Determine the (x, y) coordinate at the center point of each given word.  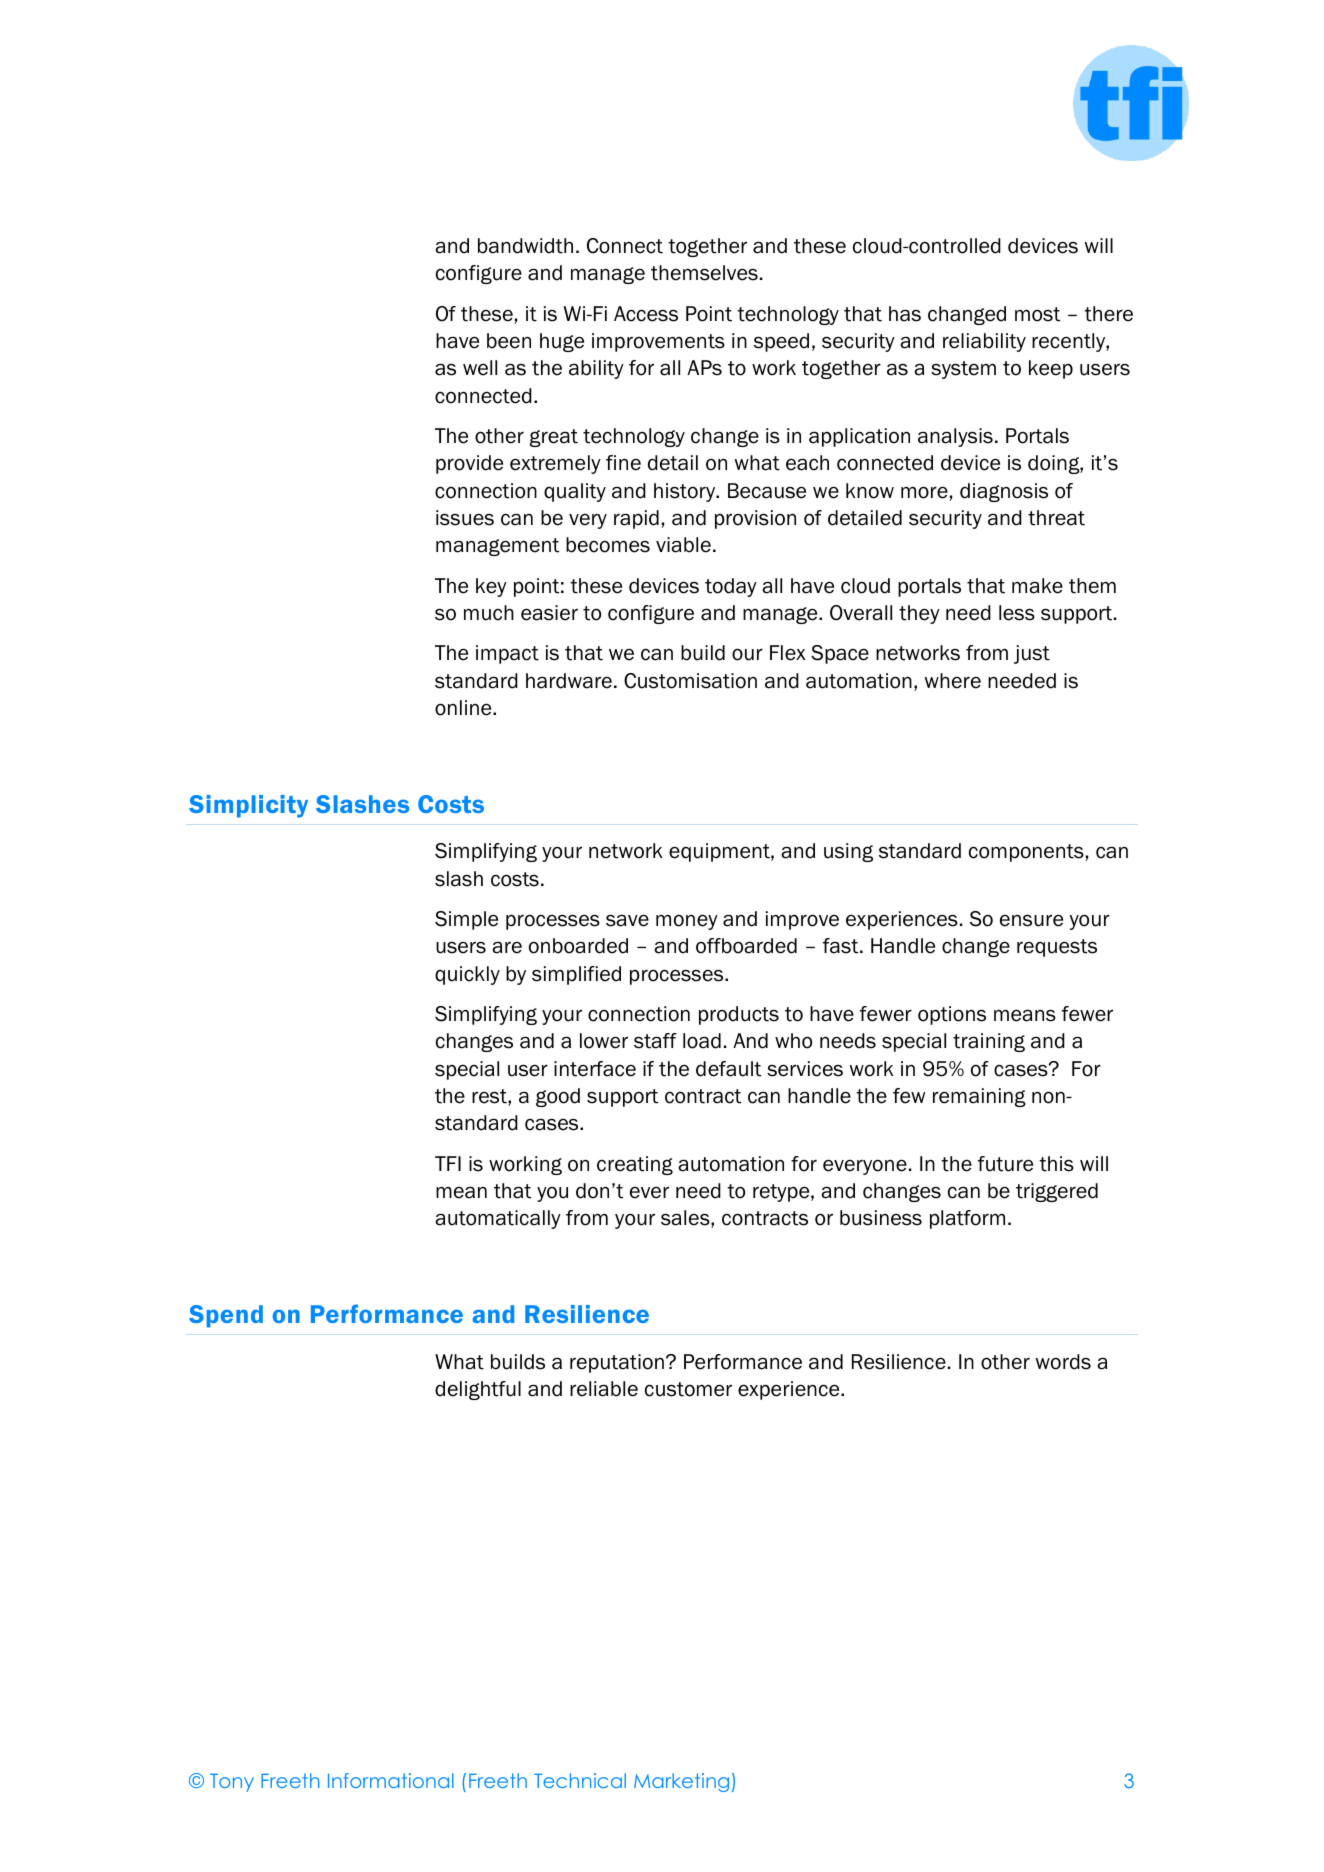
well (480, 368)
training (989, 1042)
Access (646, 314)
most (1037, 314)
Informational (391, 1780)
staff (655, 1041)
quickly (467, 975)
